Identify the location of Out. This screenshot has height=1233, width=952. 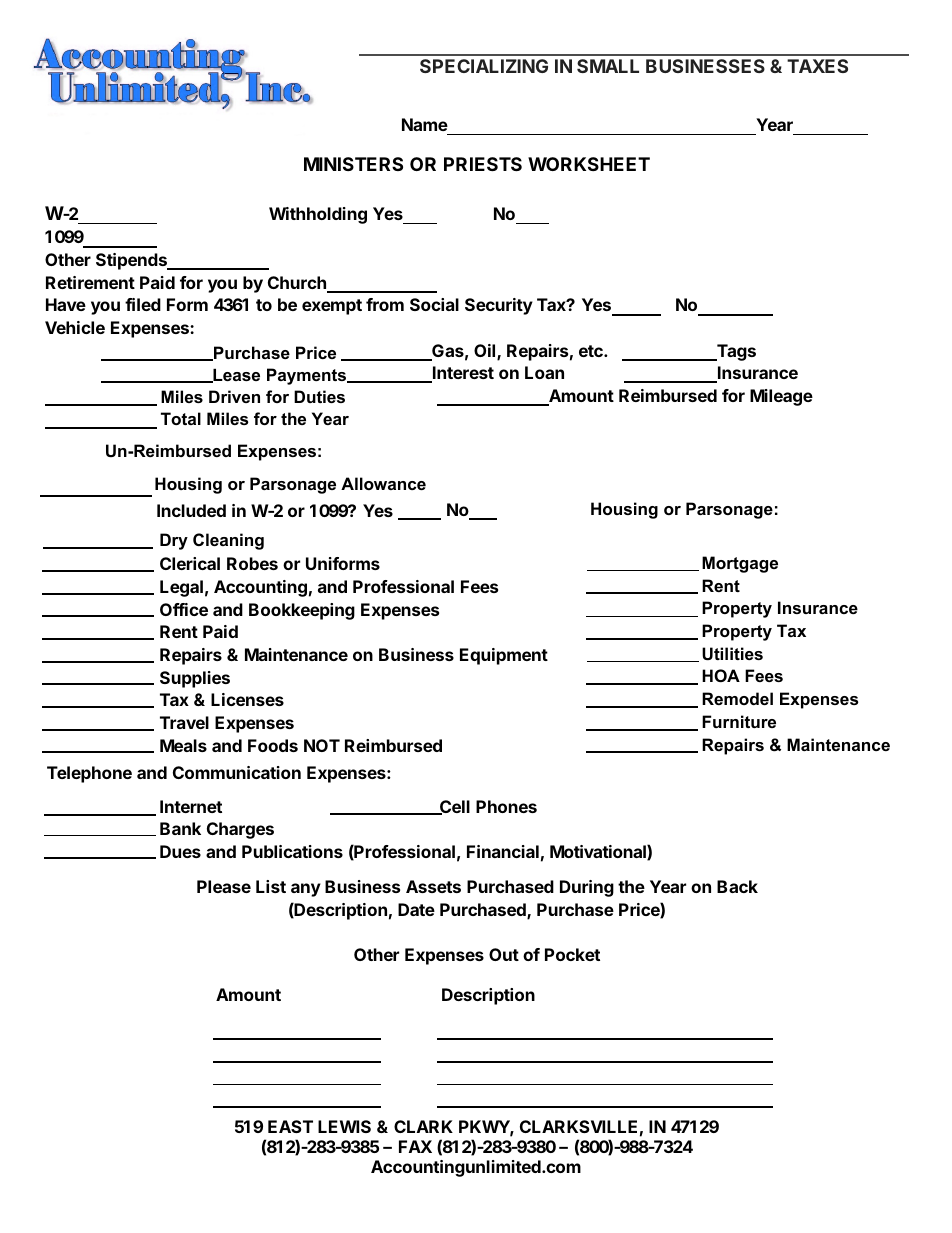
(504, 954).
